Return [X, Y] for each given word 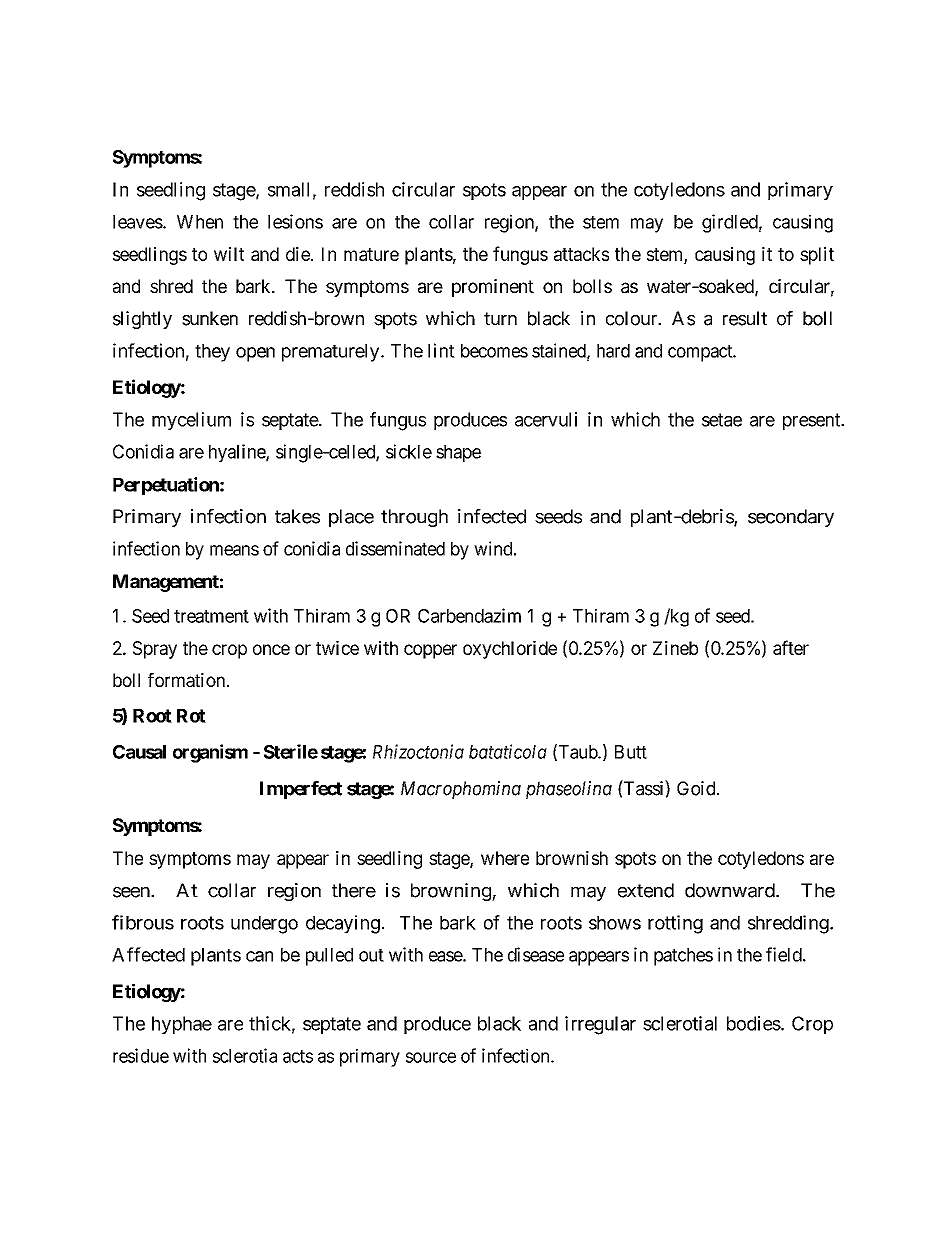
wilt [229, 254]
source [431, 1057]
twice [337, 648]
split [817, 256]
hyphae [182, 1025]
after [791, 647]
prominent [493, 288]
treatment [211, 616]
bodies [754, 1023]
